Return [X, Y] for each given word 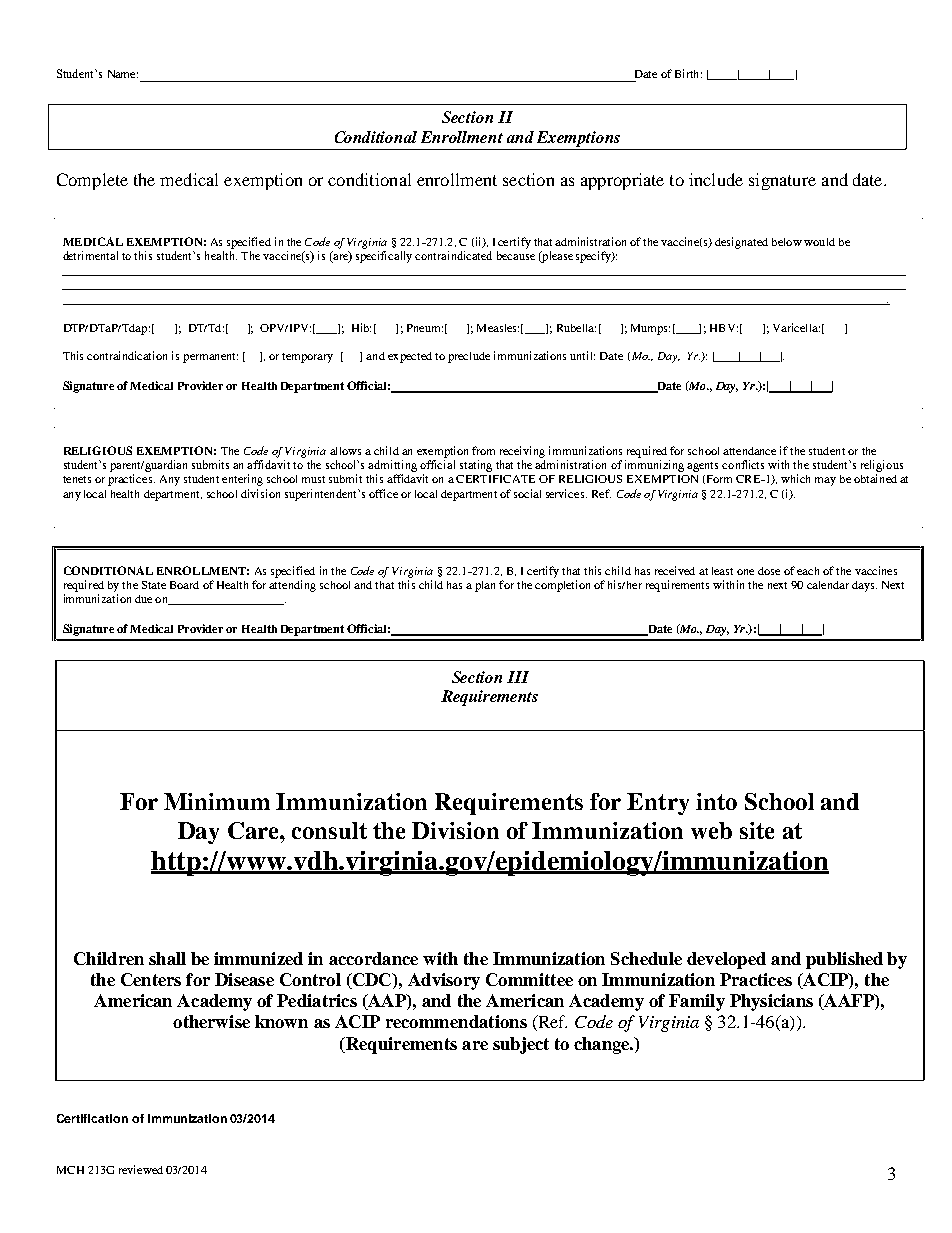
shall [167, 958]
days [864, 586]
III [518, 677]
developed [726, 960]
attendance [749, 451]
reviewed [141, 1169]
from [483, 450]
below [787, 242]
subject [521, 1045]
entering [242, 480]
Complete [92, 181]
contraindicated [453, 255]
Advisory [444, 981]
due [143, 599]
